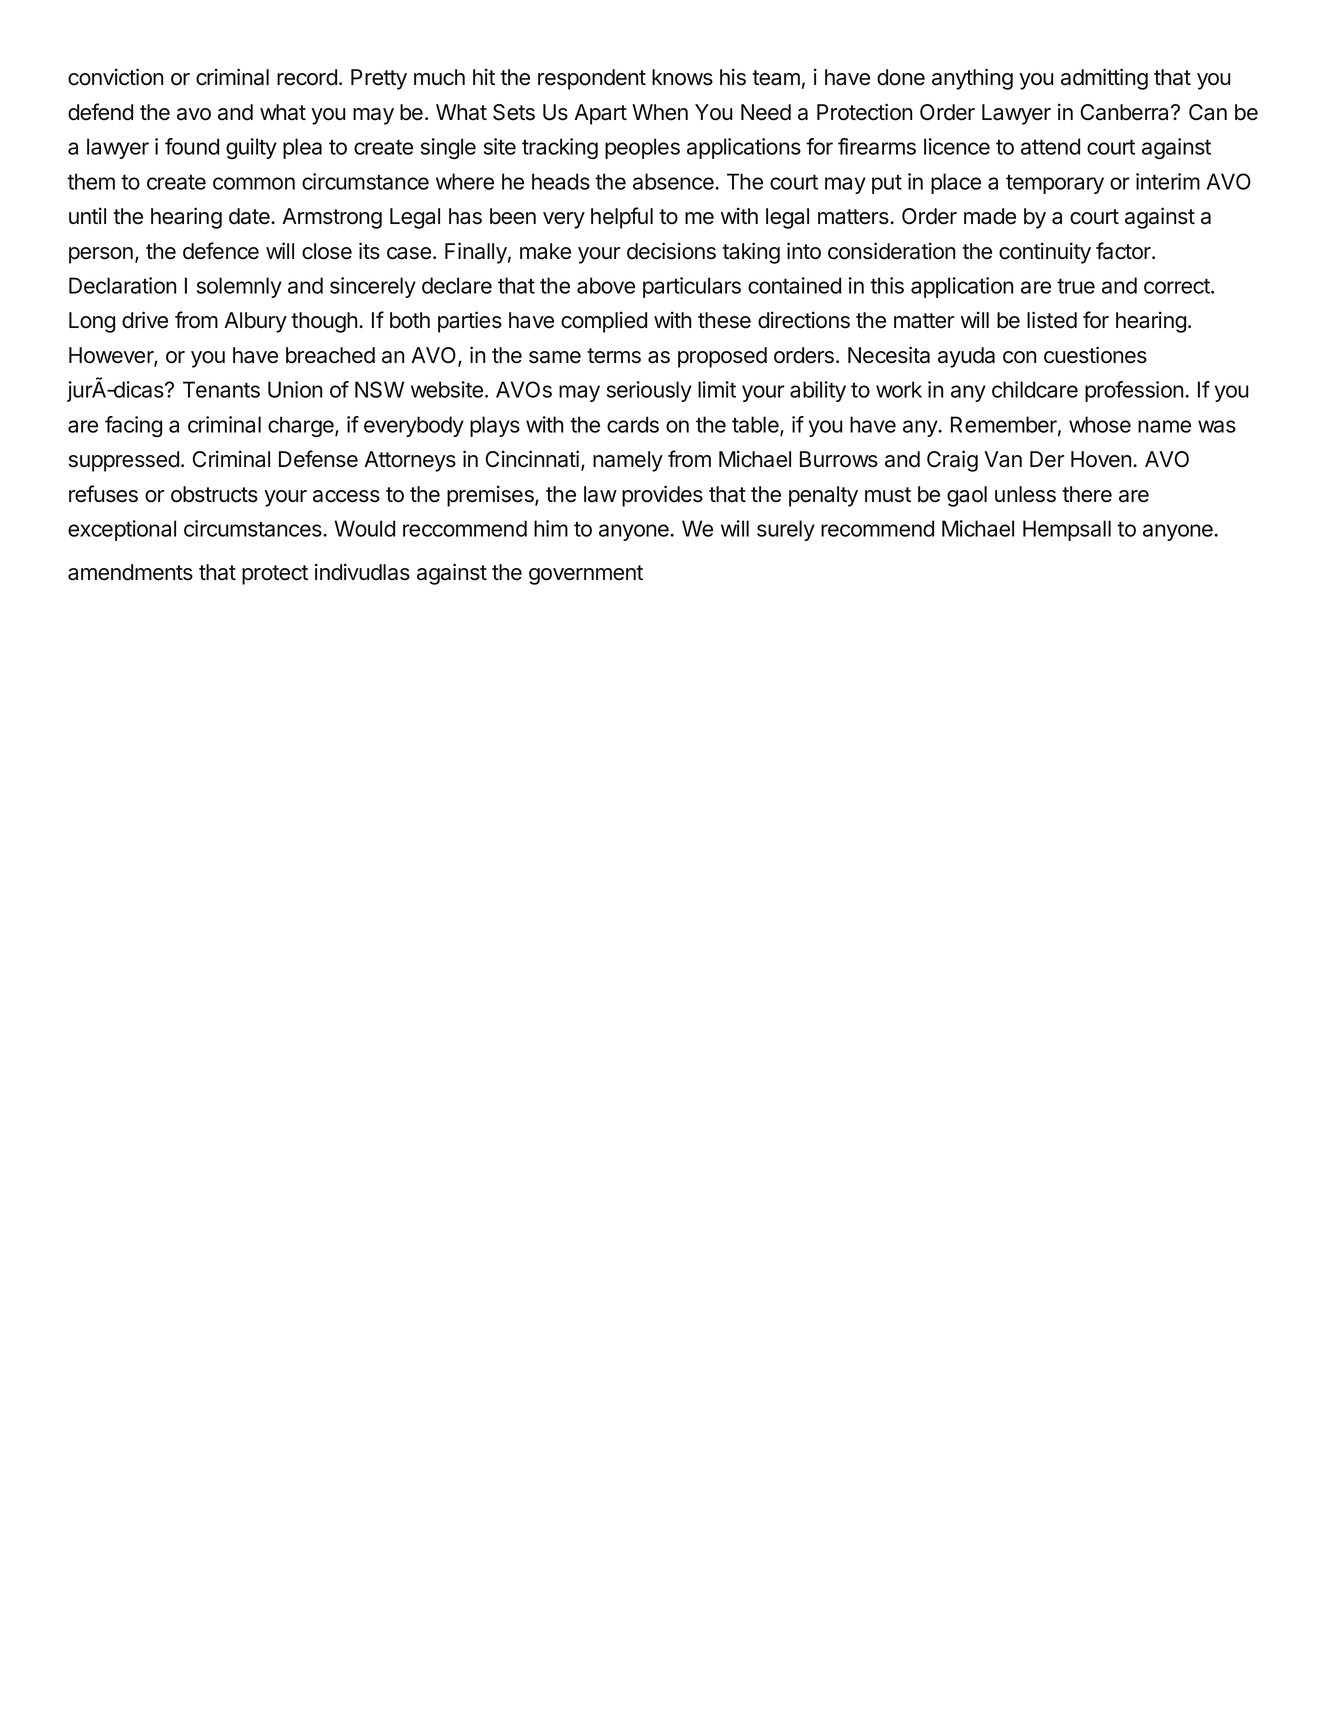 The image size is (1328, 1719). Describe the element at coordinates (682, 77) in the page. I see `knows` at that location.
